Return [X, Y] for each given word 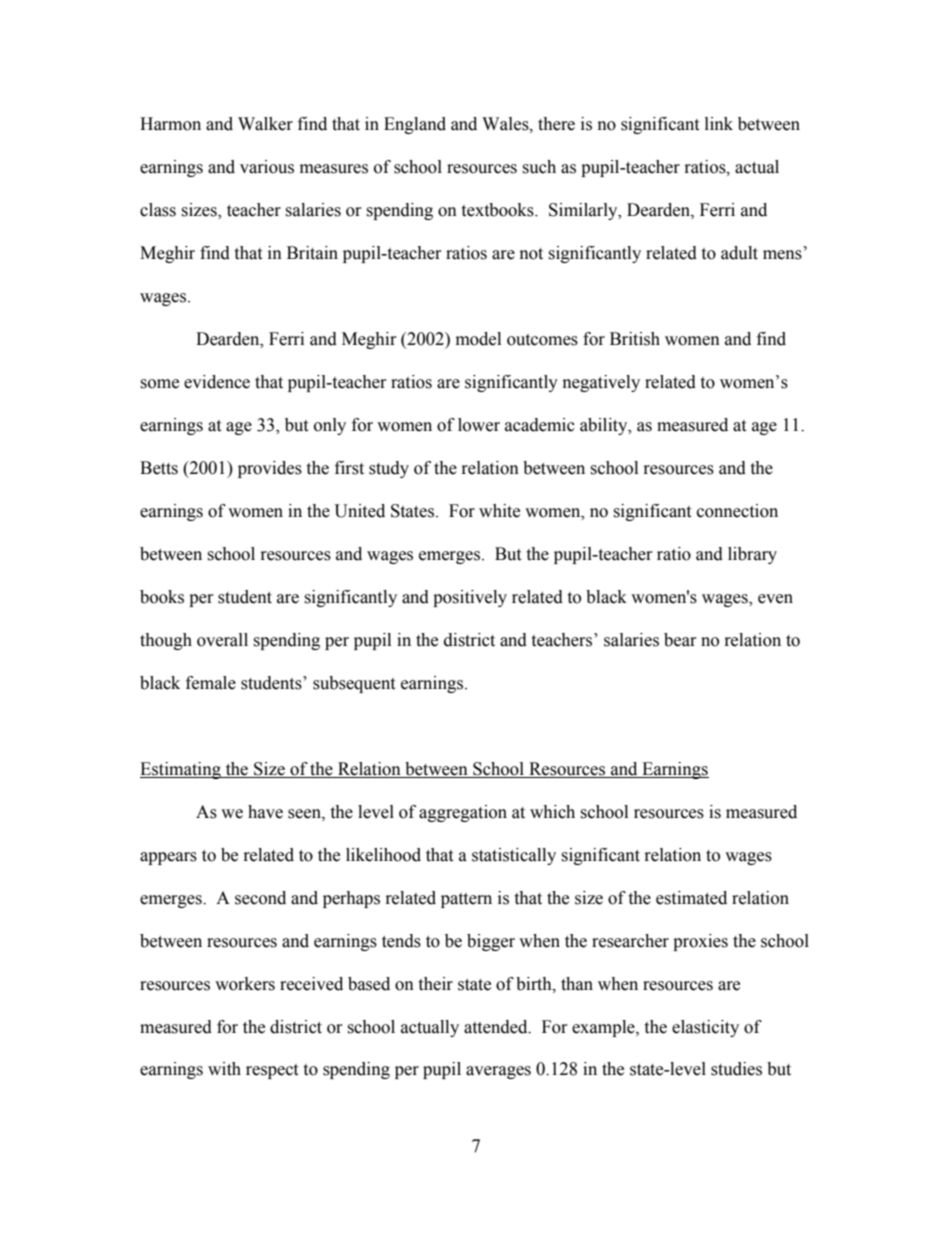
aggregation [463, 813]
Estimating [181, 770]
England [415, 125]
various [267, 167]
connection [737, 511]
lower [479, 425]
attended [497, 1027]
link [719, 123]
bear [680, 640]
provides [270, 469]
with [224, 1069]
